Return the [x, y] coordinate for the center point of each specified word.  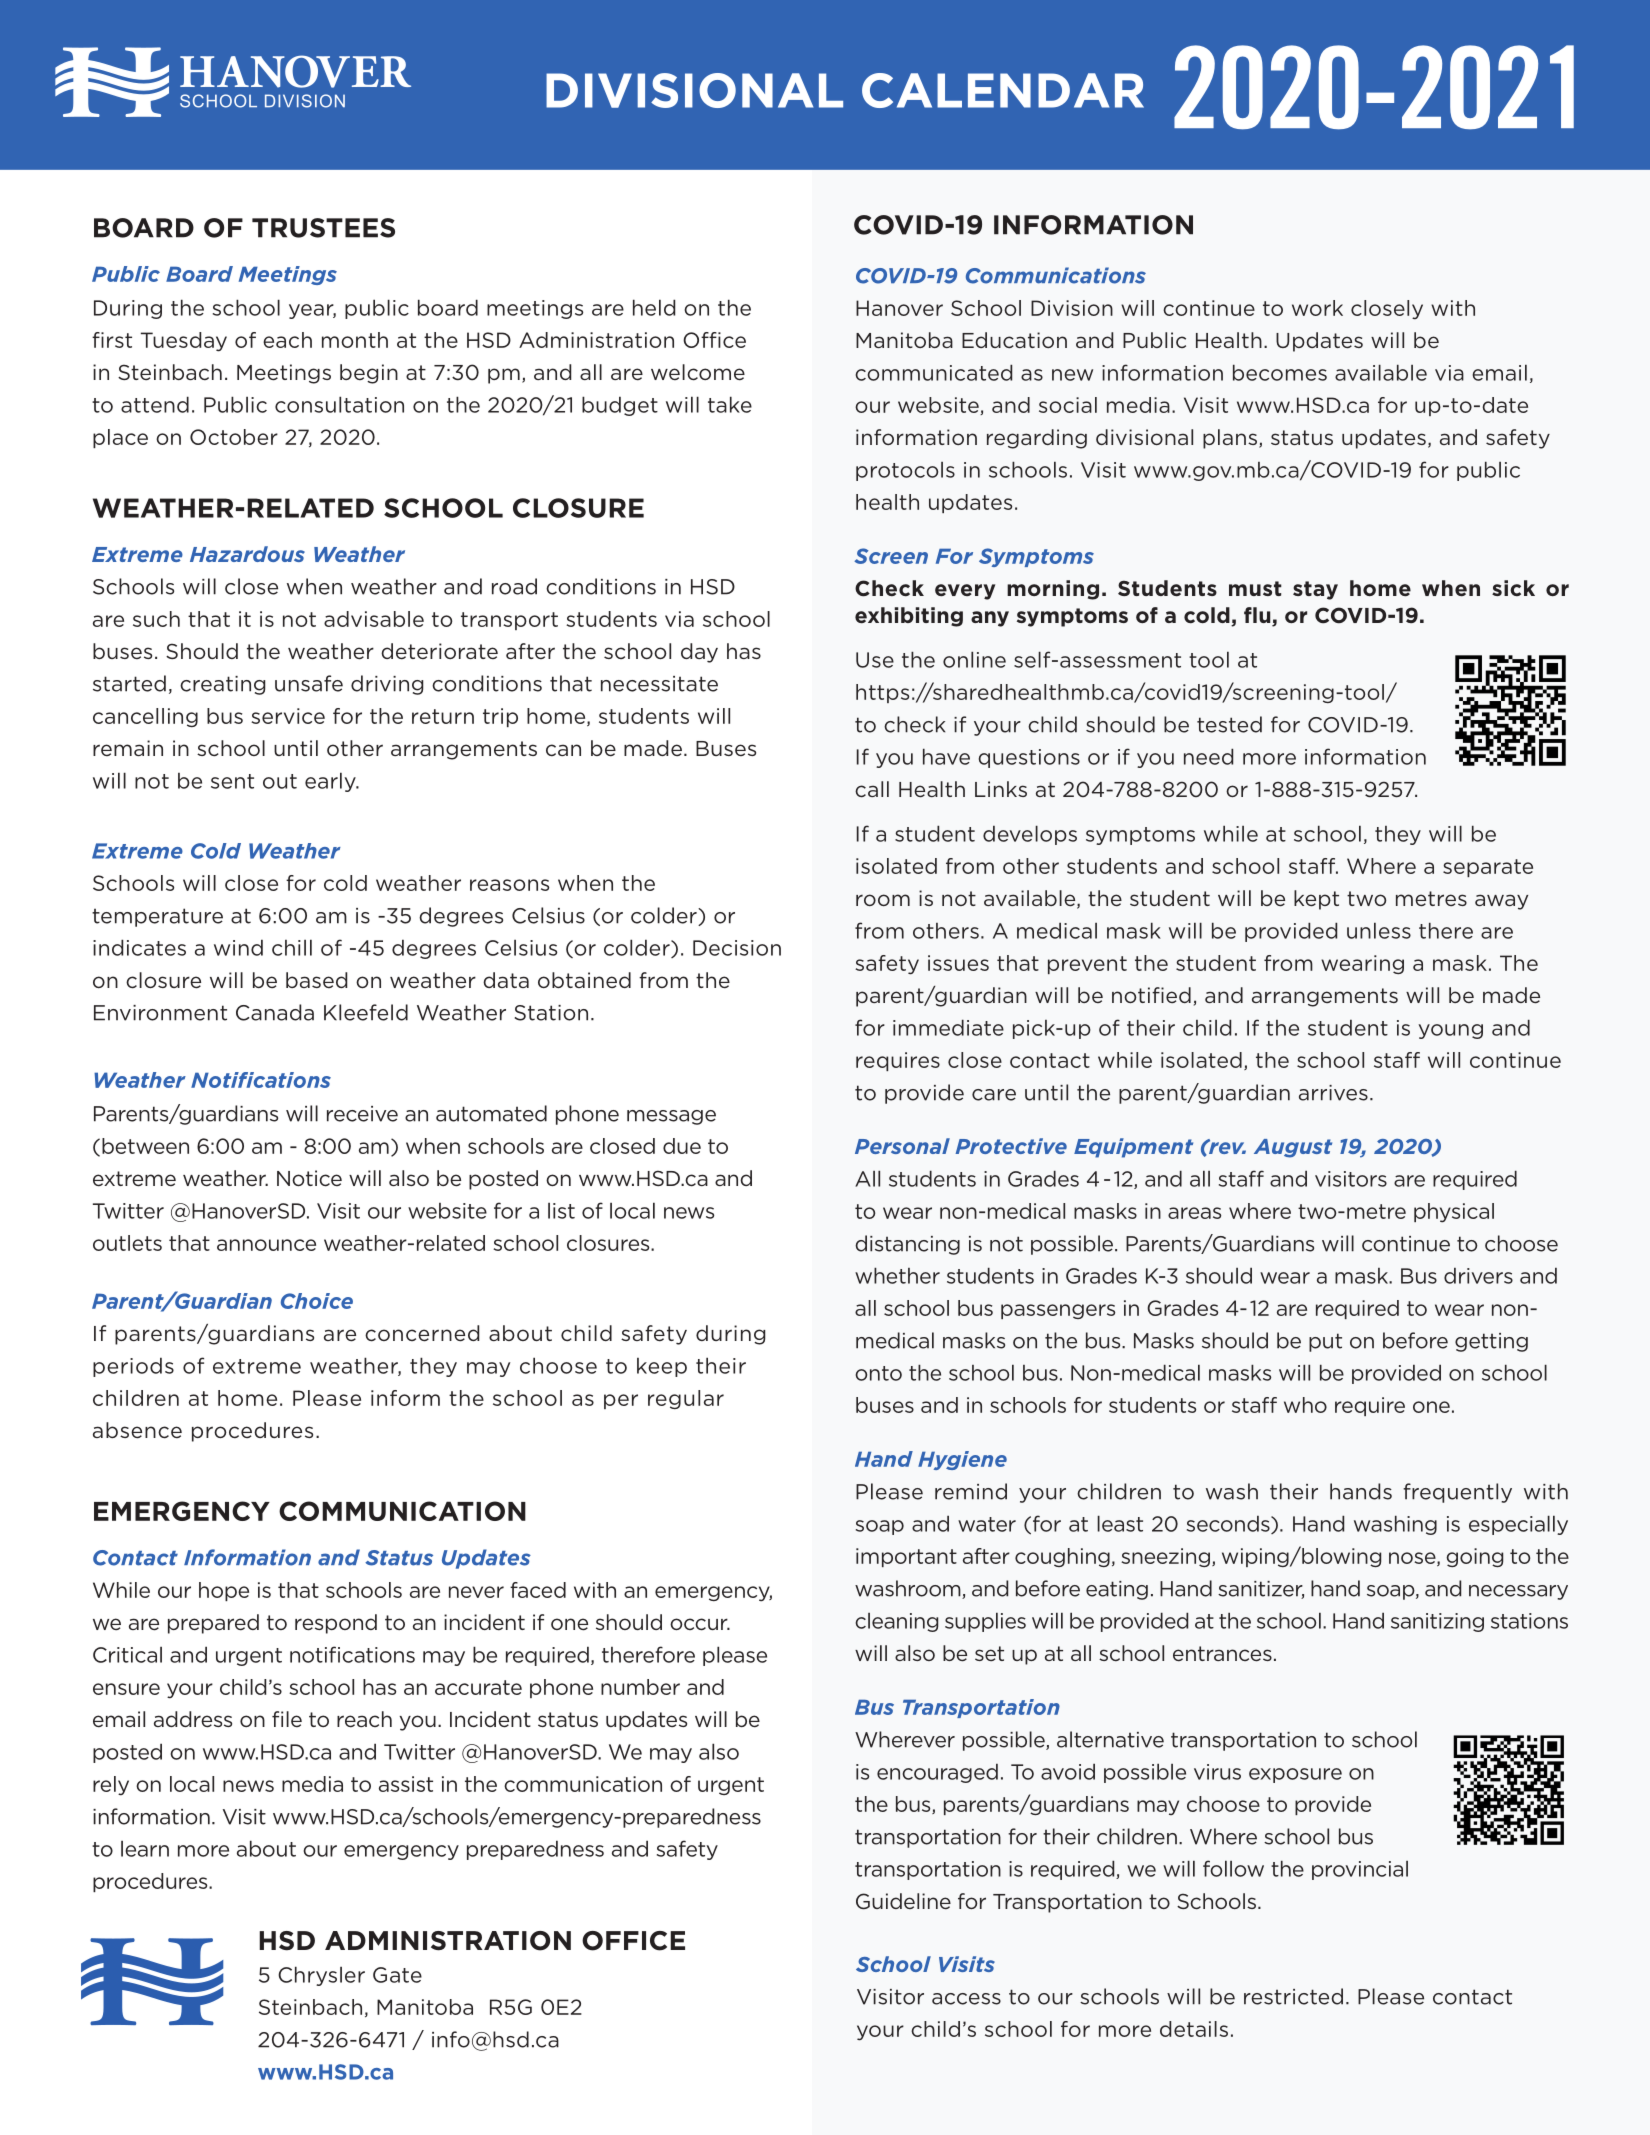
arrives [1333, 1093]
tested [1229, 724]
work [1317, 308]
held [654, 307]
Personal [902, 1146]
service [288, 716]
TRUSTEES [323, 228]
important [906, 1557]
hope [224, 1591]
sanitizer [1261, 1590]
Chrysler [321, 1976]
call [872, 789]
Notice [309, 1178]
